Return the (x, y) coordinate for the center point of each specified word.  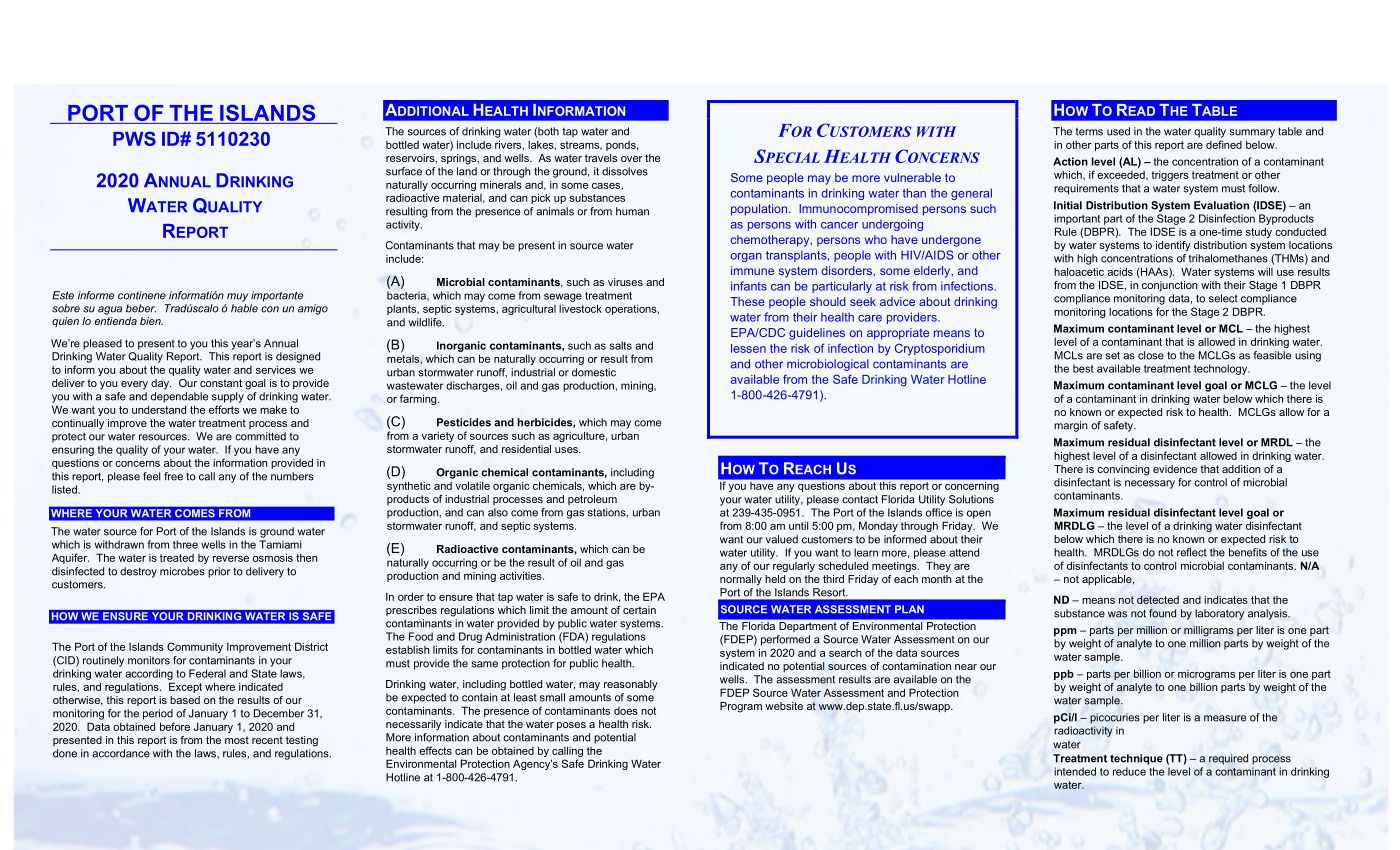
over (631, 159)
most (237, 740)
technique (1136, 759)
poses (571, 726)
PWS (134, 138)
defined (1224, 144)
